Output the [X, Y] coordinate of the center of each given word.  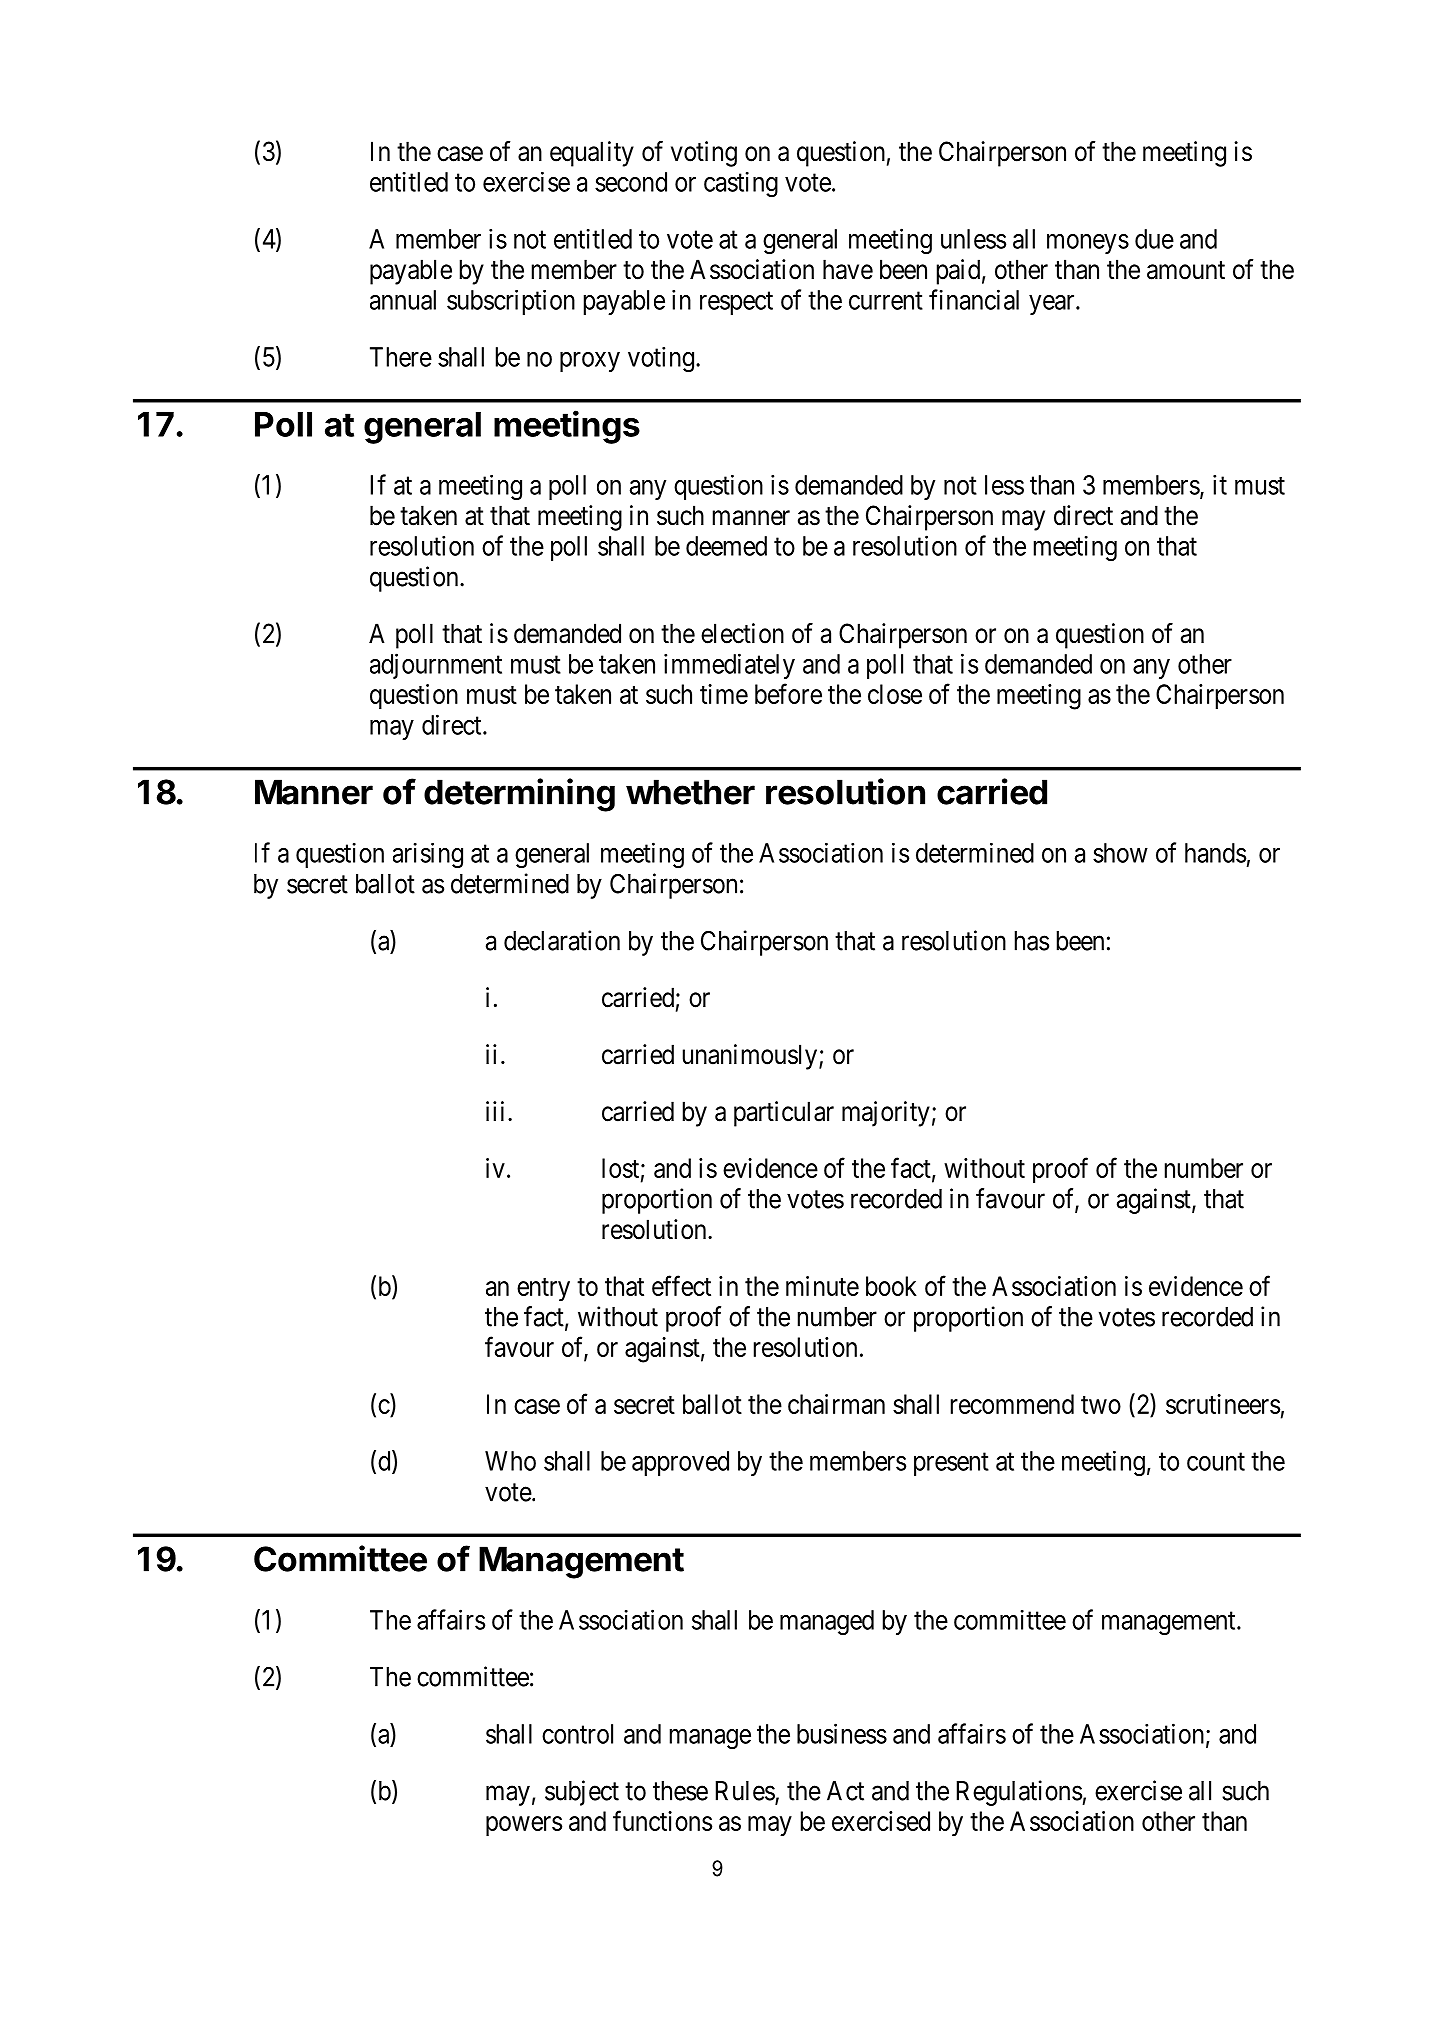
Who [510, 1461]
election [742, 633]
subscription [511, 302]
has [1032, 941]
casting [741, 184]
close [895, 694]
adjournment [436, 666]
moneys [1088, 244]
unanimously [751, 1057]
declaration [562, 940]
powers [524, 1826]
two [1101, 1405]
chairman [836, 1404]
